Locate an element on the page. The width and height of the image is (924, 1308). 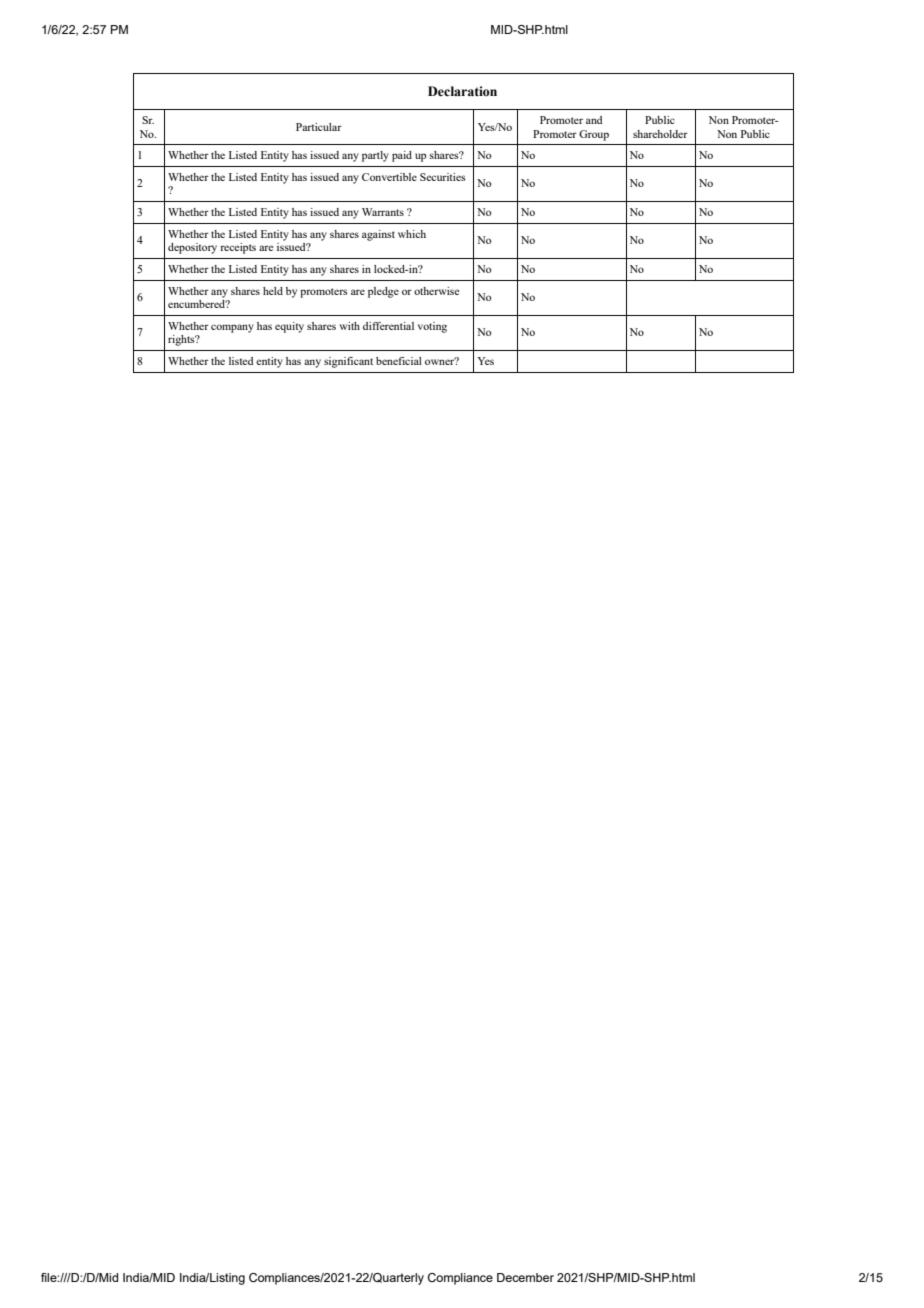
differential is located at coordinates (388, 326).
